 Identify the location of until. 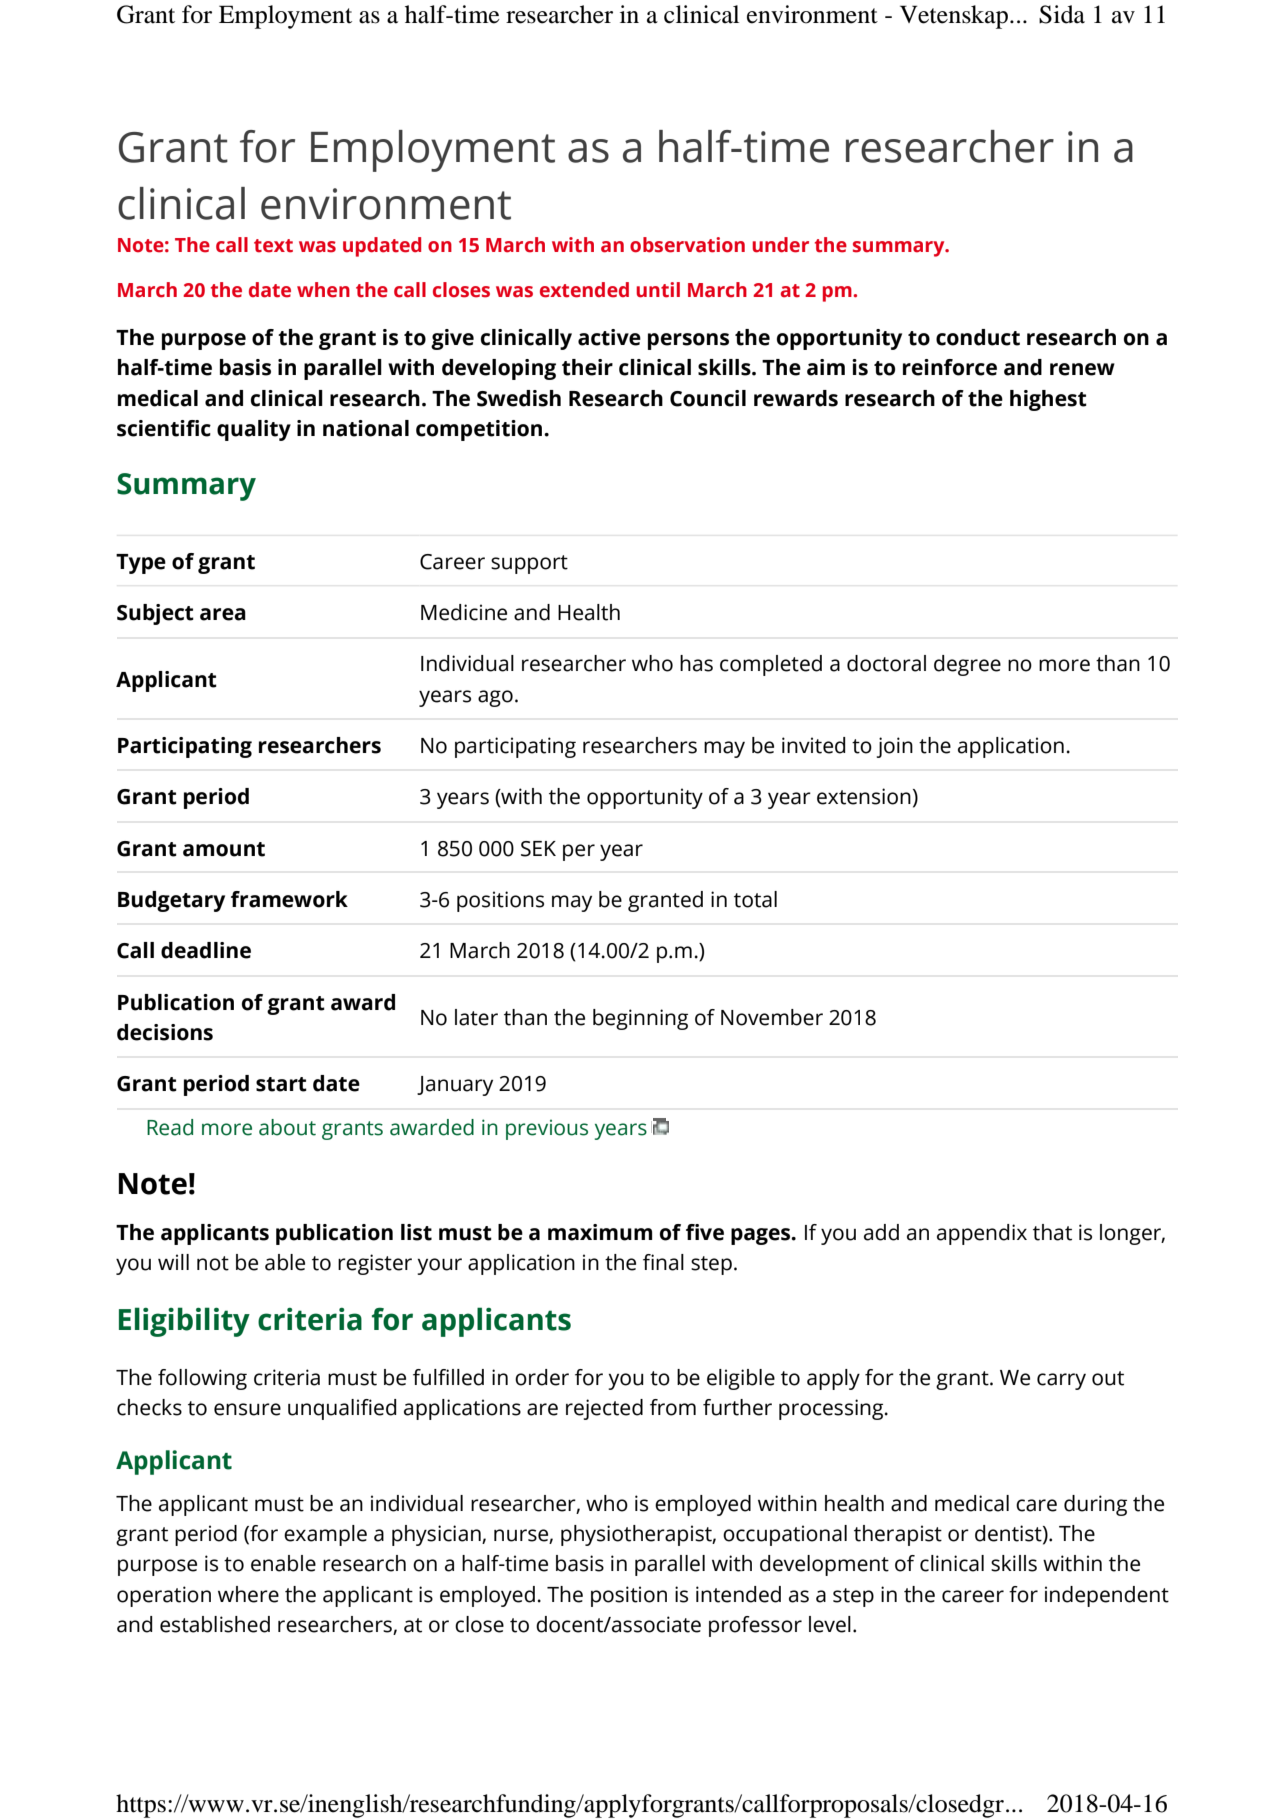
(658, 290).
